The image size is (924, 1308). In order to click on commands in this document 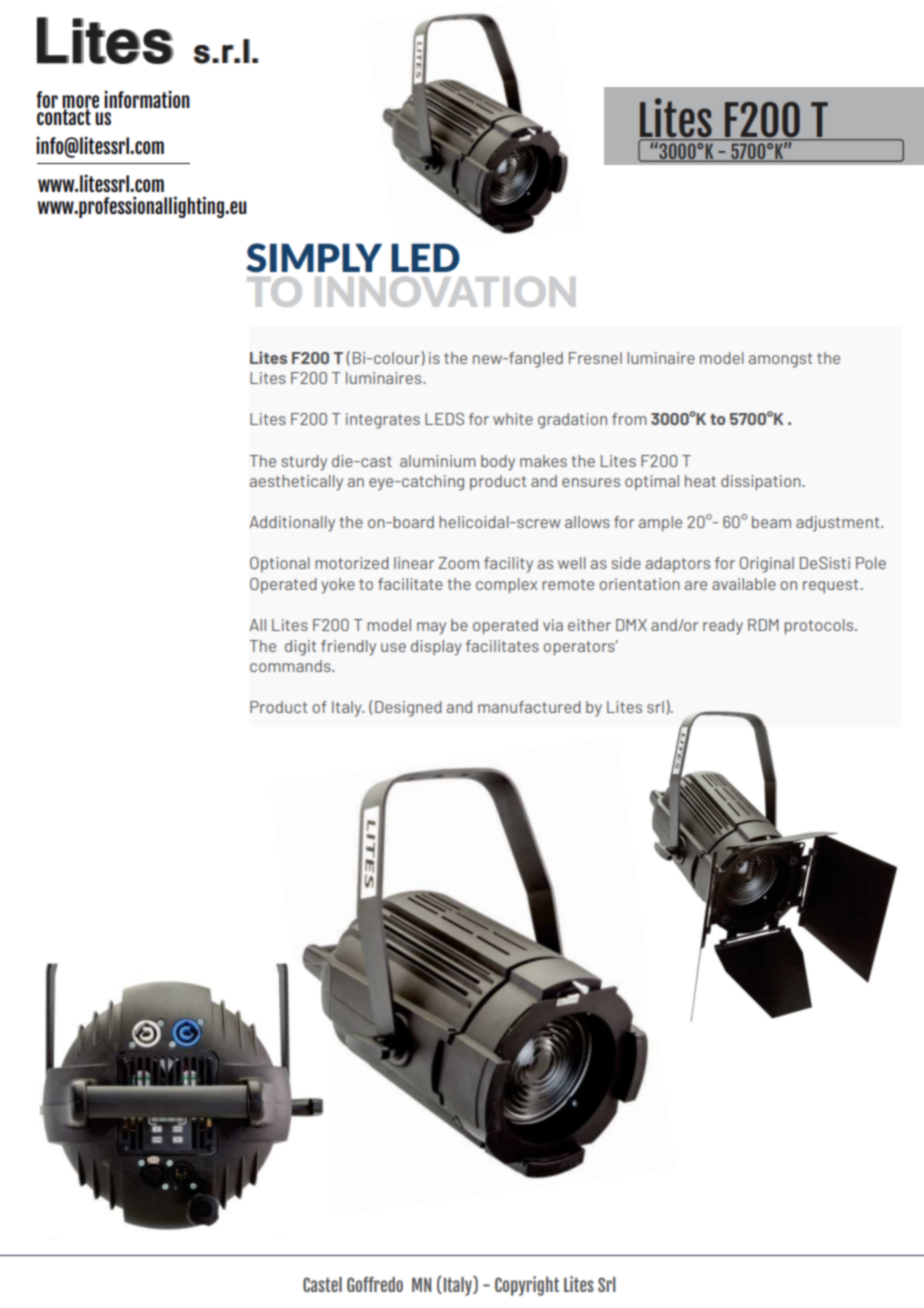, I will do `click(291, 666)`.
